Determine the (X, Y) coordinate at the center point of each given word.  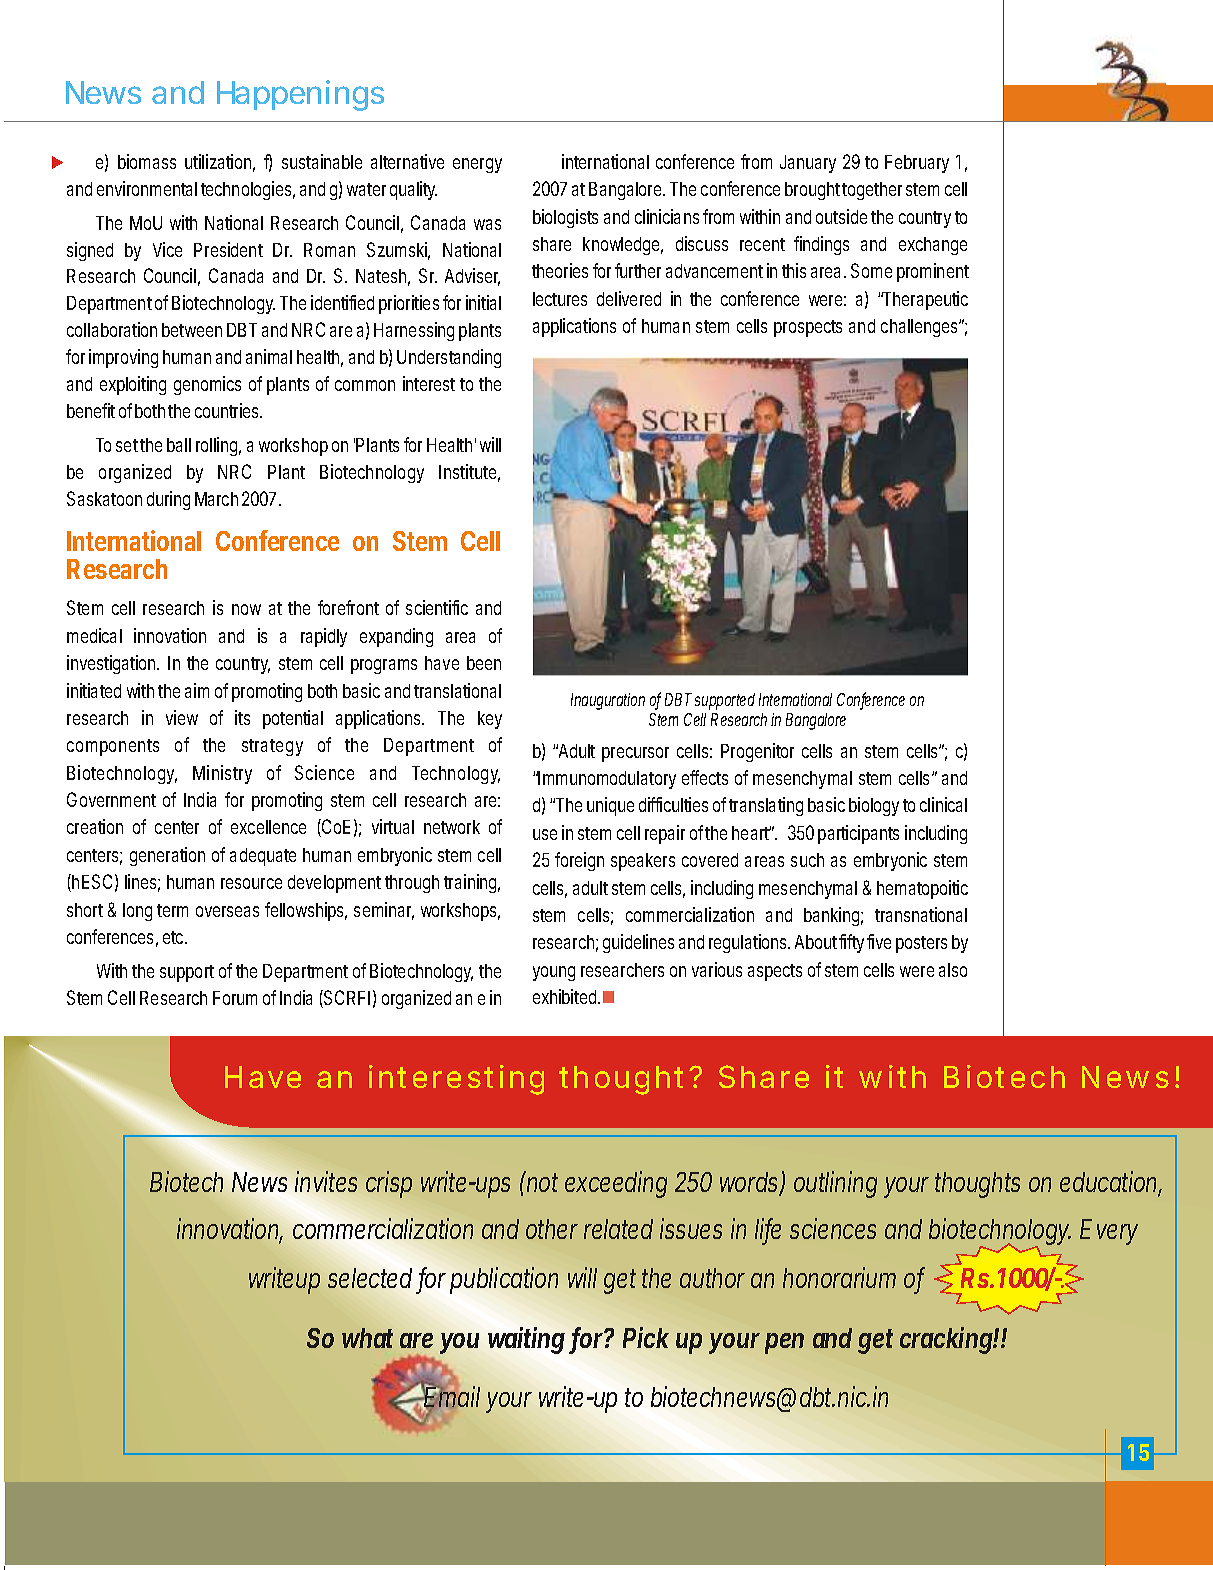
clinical (943, 804)
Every (1109, 1232)
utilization (220, 163)
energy (477, 165)
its (242, 717)
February (917, 164)
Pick (646, 1337)
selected (370, 1278)
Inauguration (608, 701)
